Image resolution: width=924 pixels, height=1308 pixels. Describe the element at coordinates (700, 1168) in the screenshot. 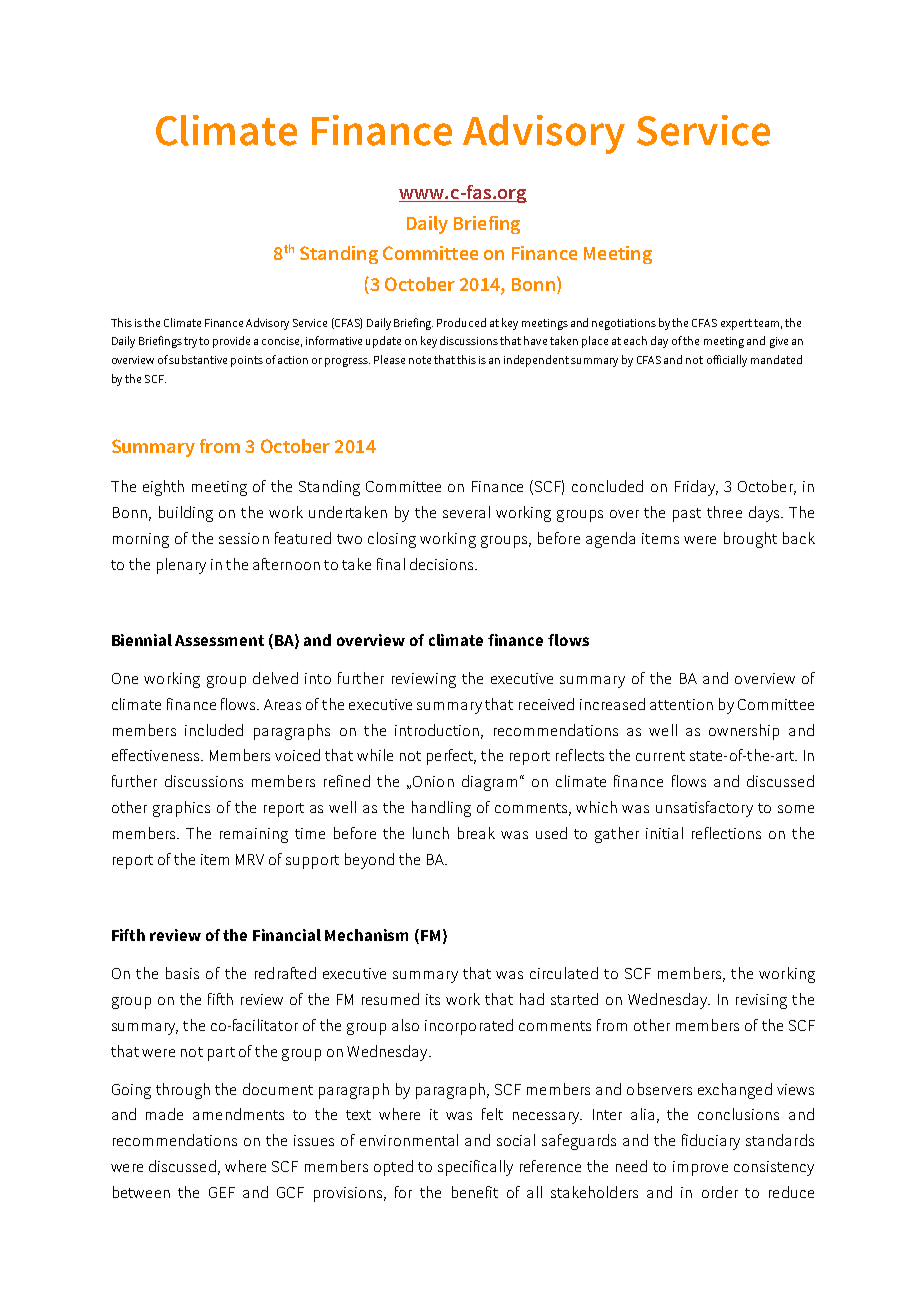

I see `improve` at that location.
